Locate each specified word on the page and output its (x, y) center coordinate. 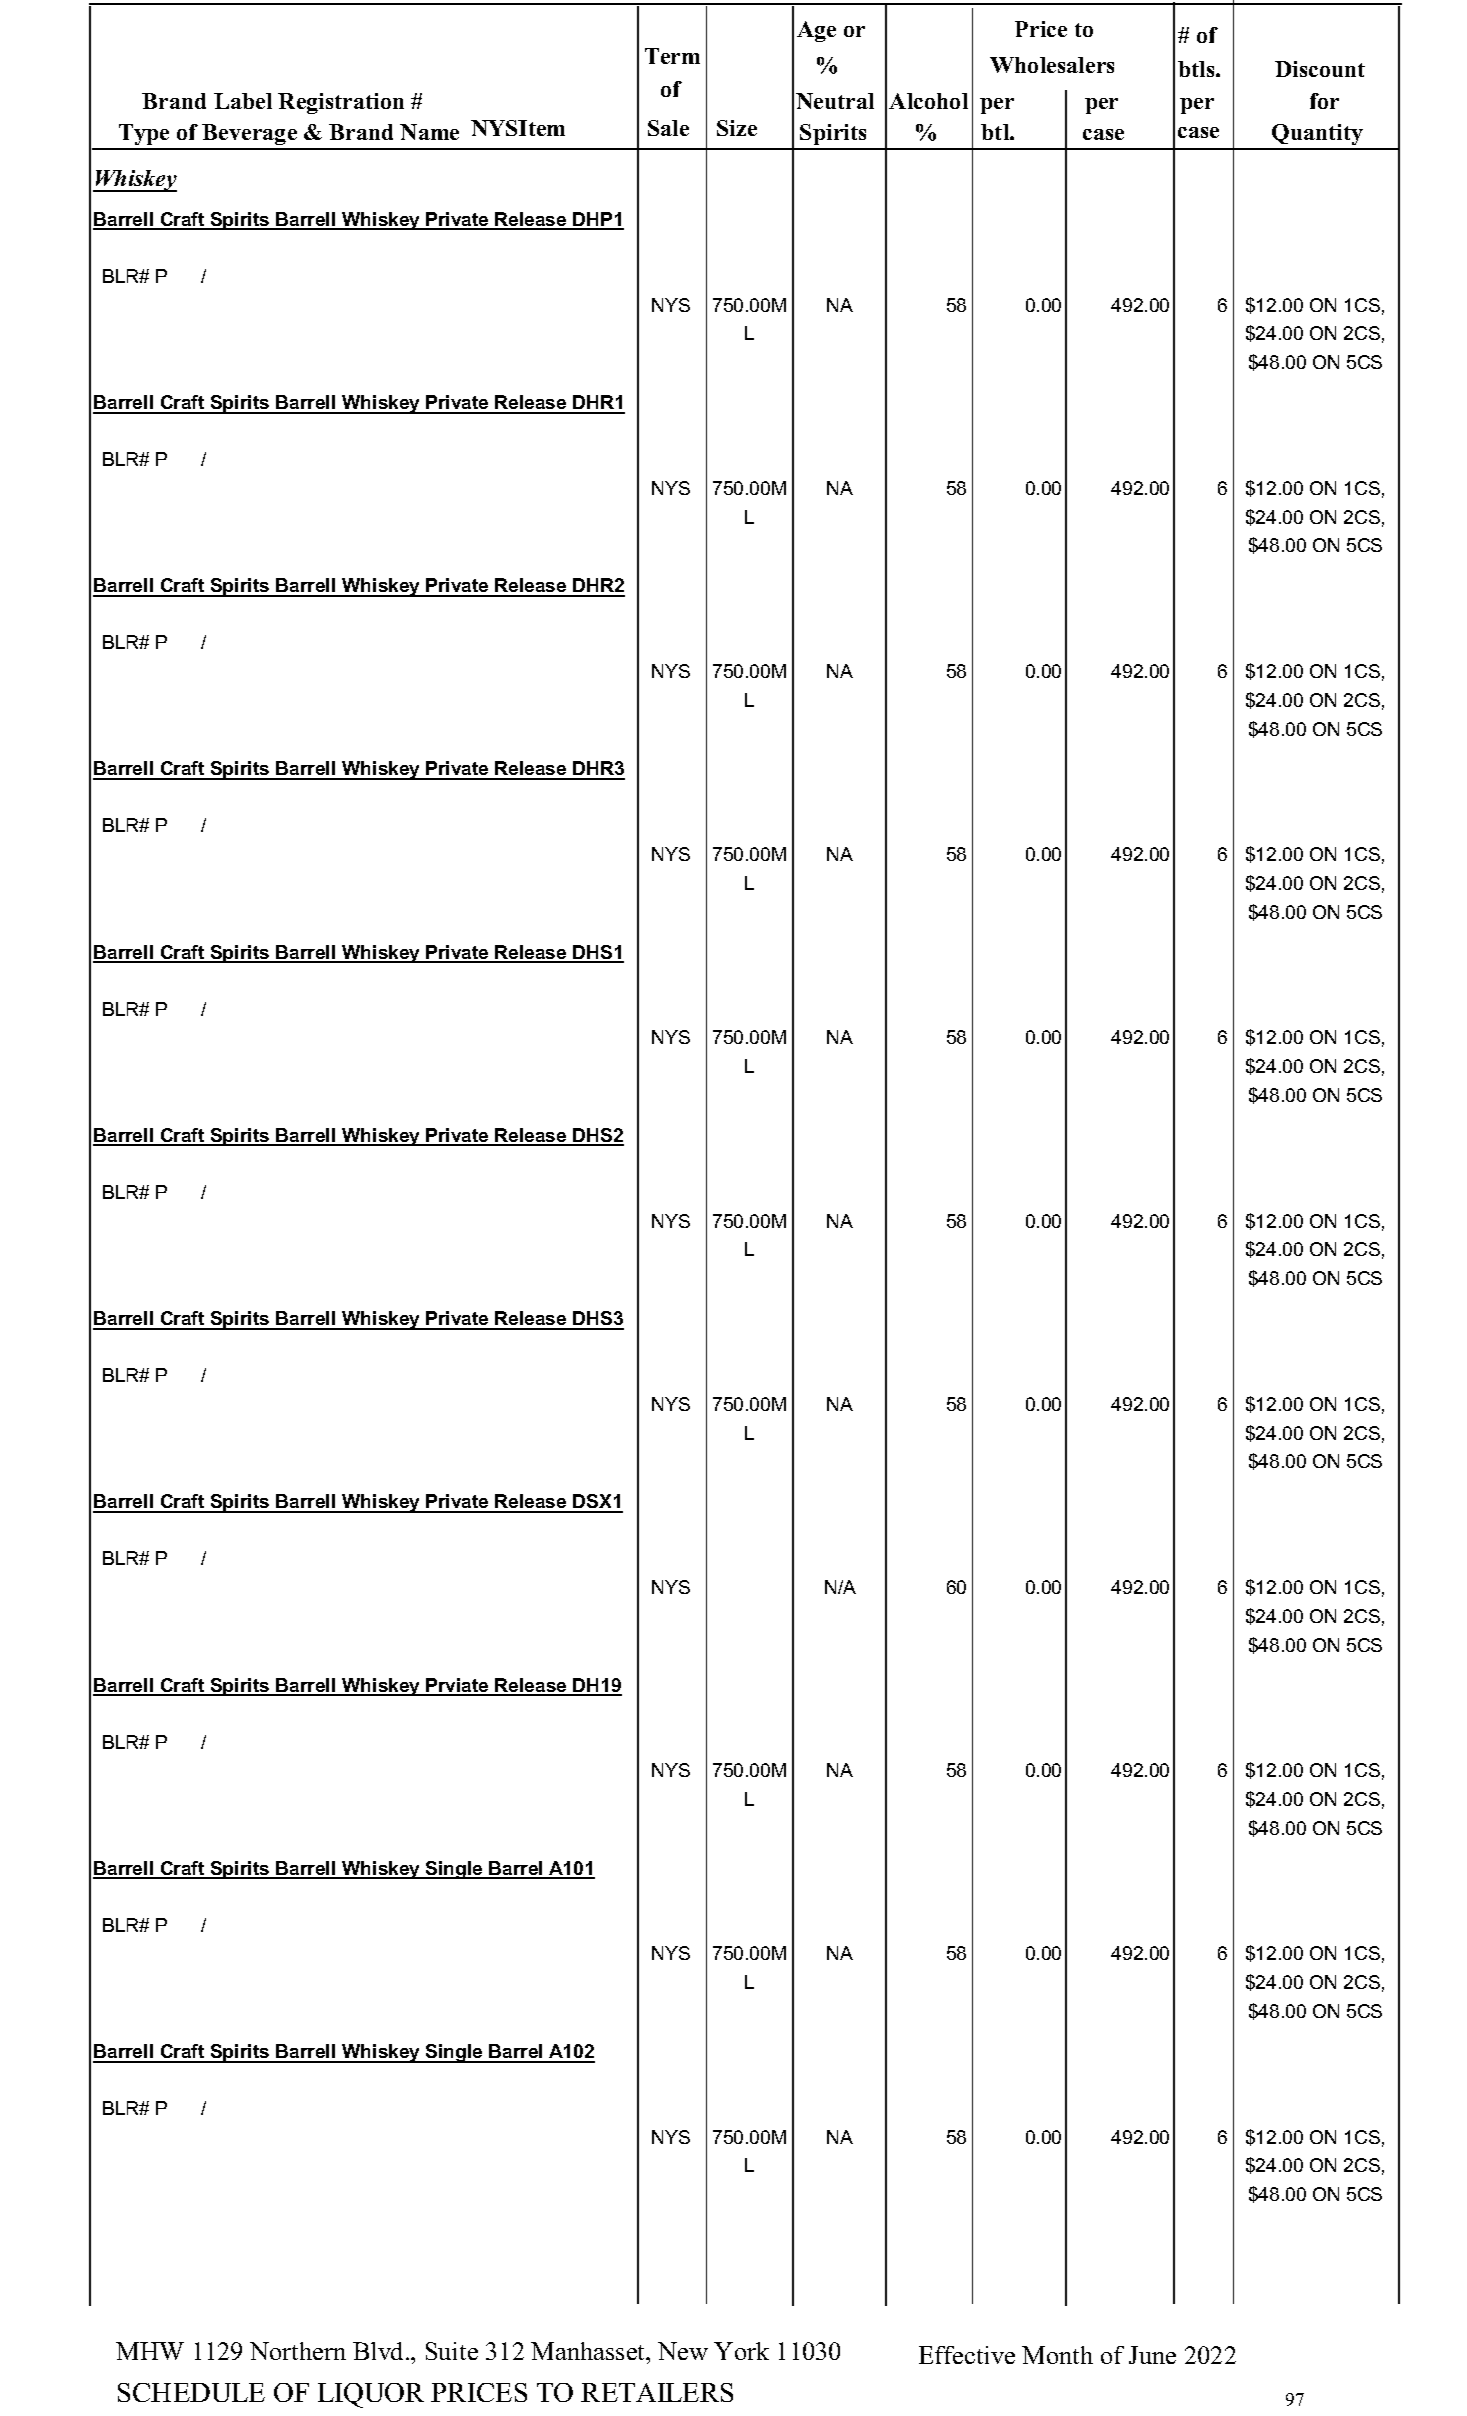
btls (1197, 69)
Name (429, 132)
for (1324, 101)
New (683, 2351)
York (741, 2351)
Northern (298, 2351)
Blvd (380, 2351)
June (1152, 2355)
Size (737, 128)
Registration (341, 103)
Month (1057, 2355)
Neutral (835, 101)
